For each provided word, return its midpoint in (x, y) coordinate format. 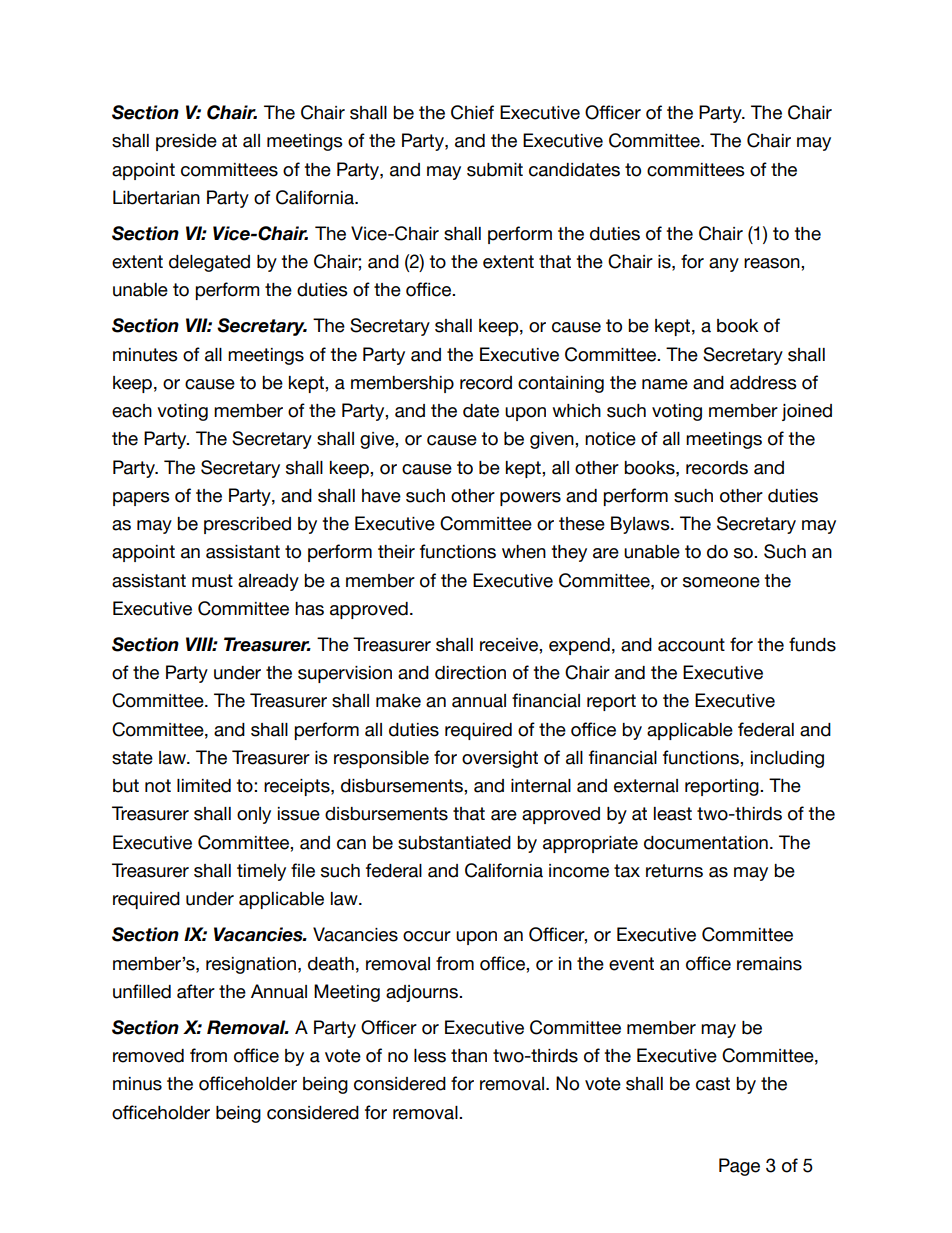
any (724, 265)
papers (141, 499)
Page (739, 1167)
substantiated (454, 843)
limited (204, 786)
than (469, 1056)
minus (137, 1084)
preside (186, 142)
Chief (472, 112)
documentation (706, 843)
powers (530, 499)
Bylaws (641, 525)
